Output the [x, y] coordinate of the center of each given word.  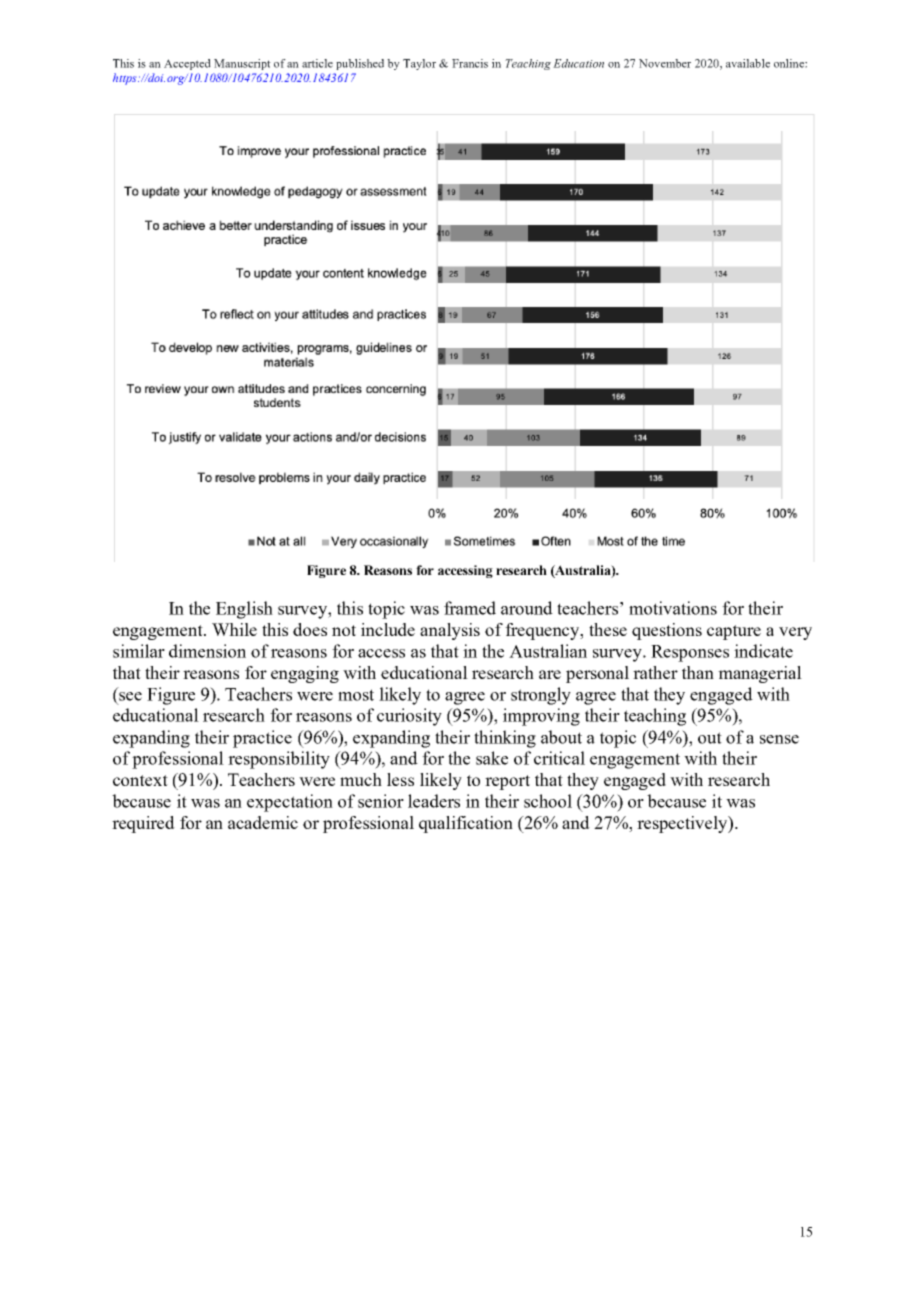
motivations [673, 608]
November [665, 63]
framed [470, 608]
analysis [450, 631]
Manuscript [242, 64]
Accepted [187, 64]
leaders [434, 801]
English [244, 610]
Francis [470, 63]
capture [734, 632]
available [748, 63]
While [234, 629]
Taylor [419, 64]
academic [263, 822]
